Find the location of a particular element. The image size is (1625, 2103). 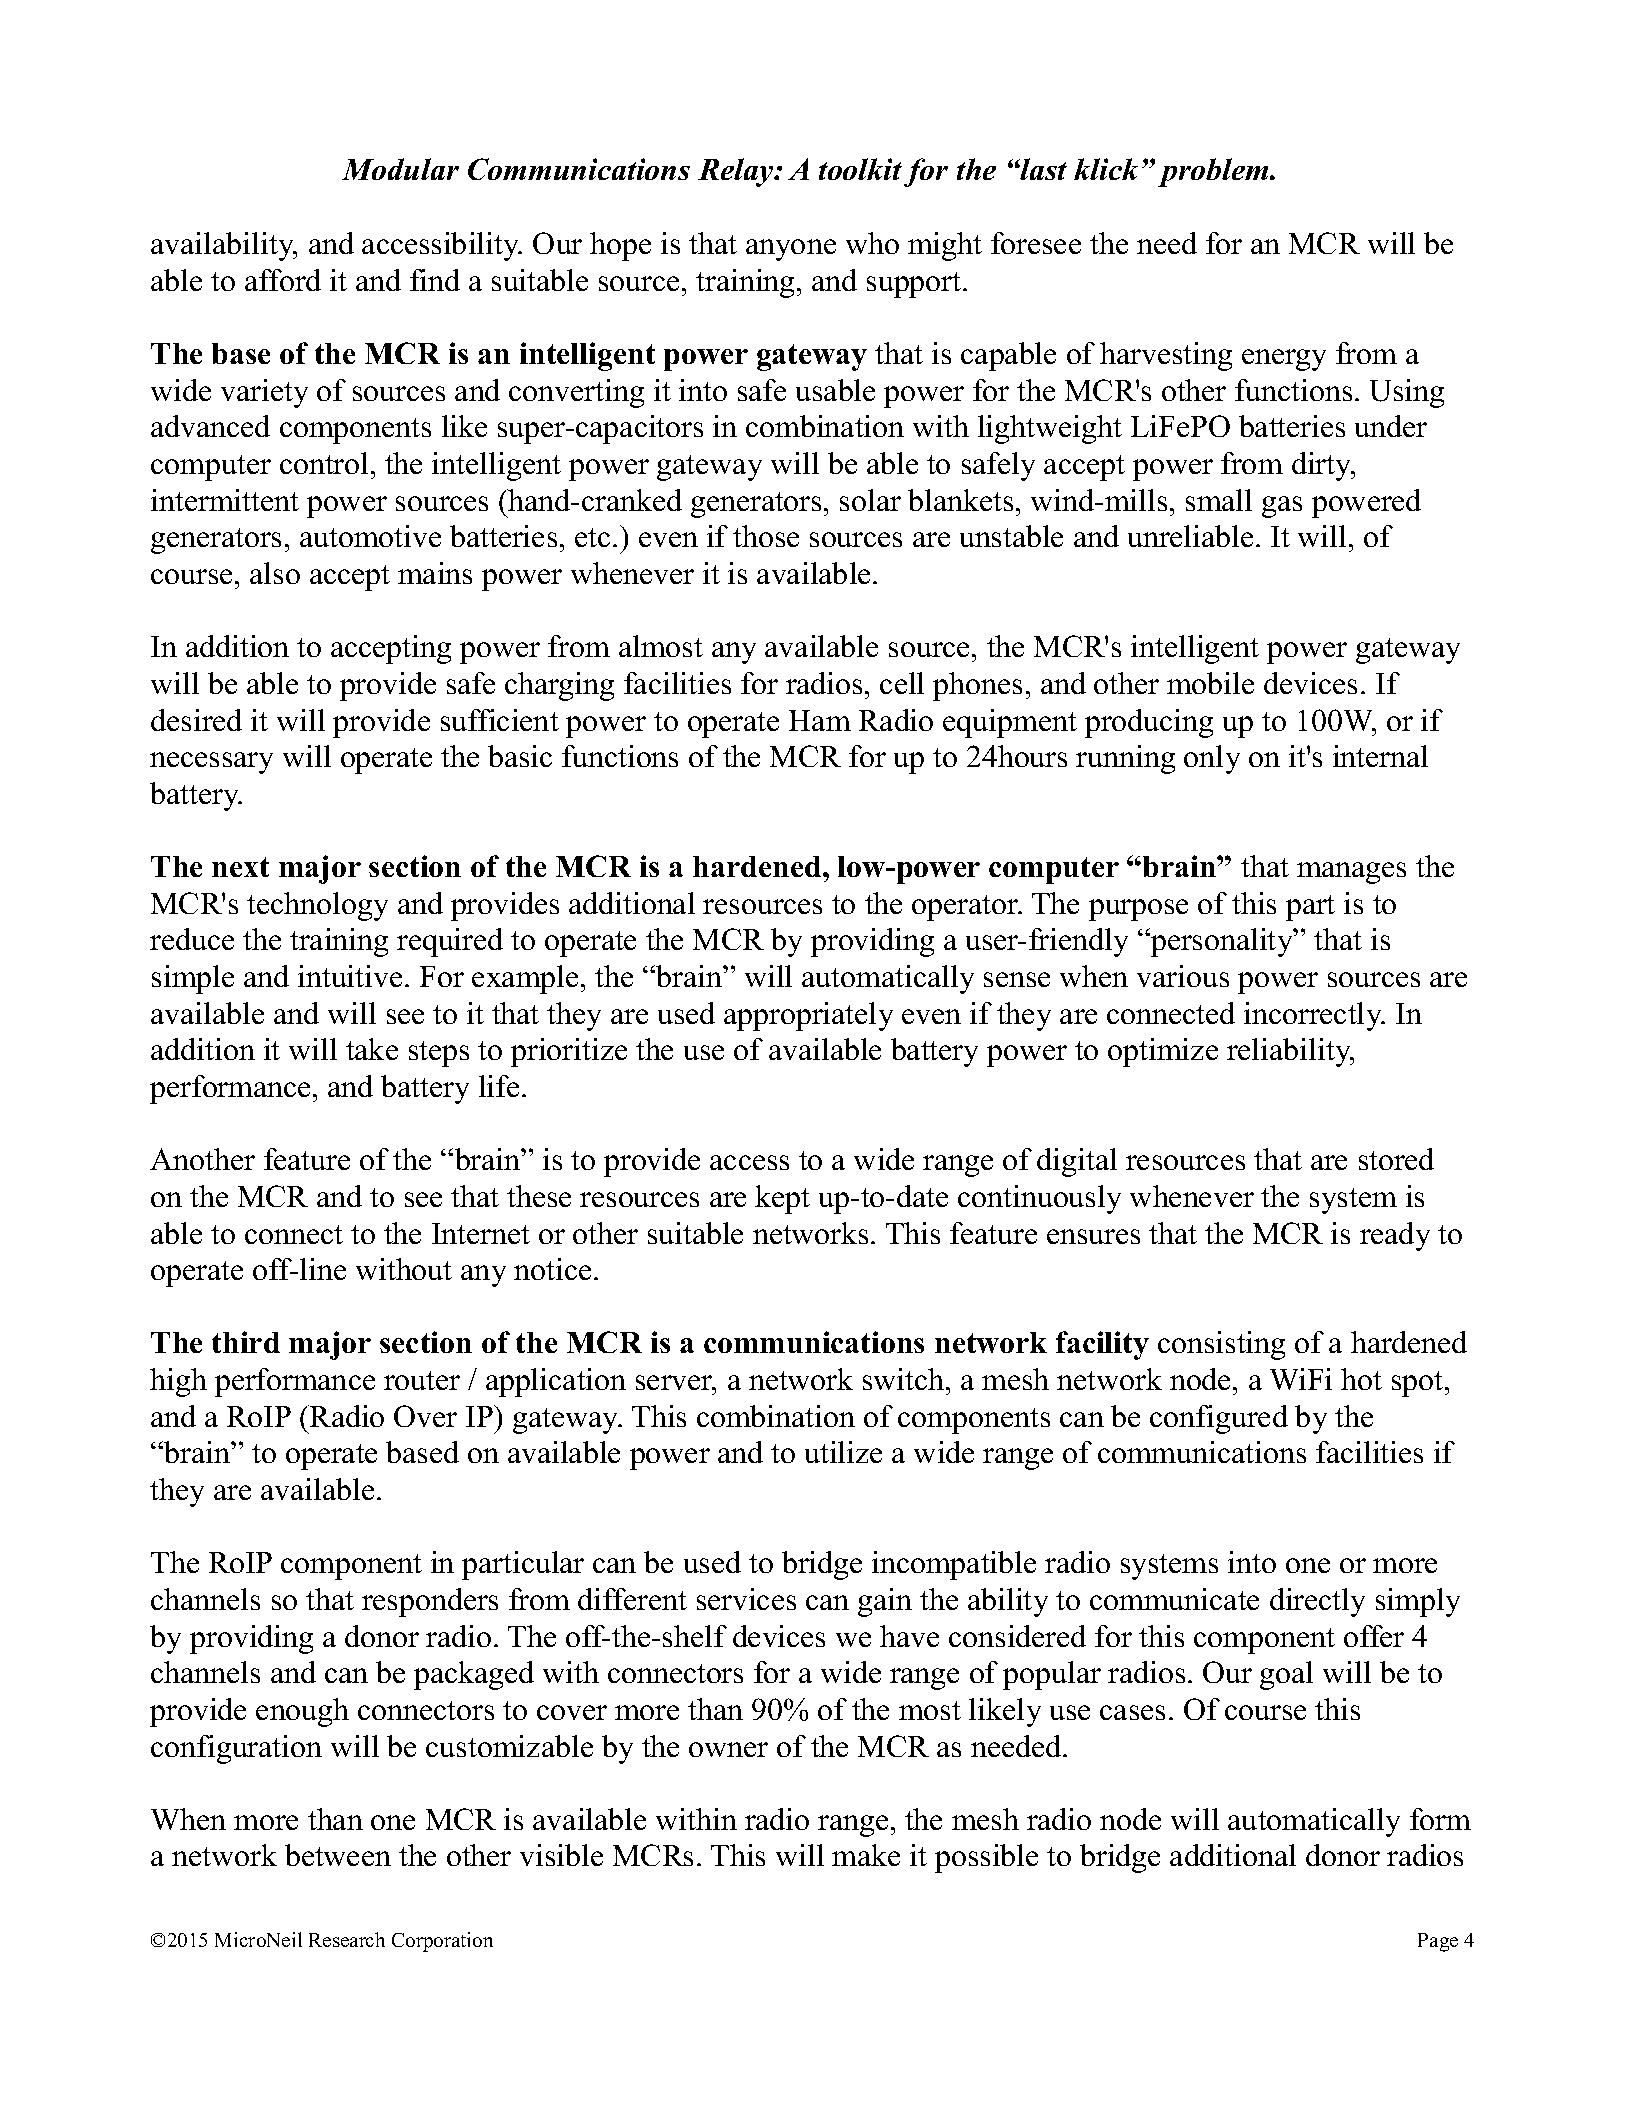

necessary is located at coordinates (211, 763).
